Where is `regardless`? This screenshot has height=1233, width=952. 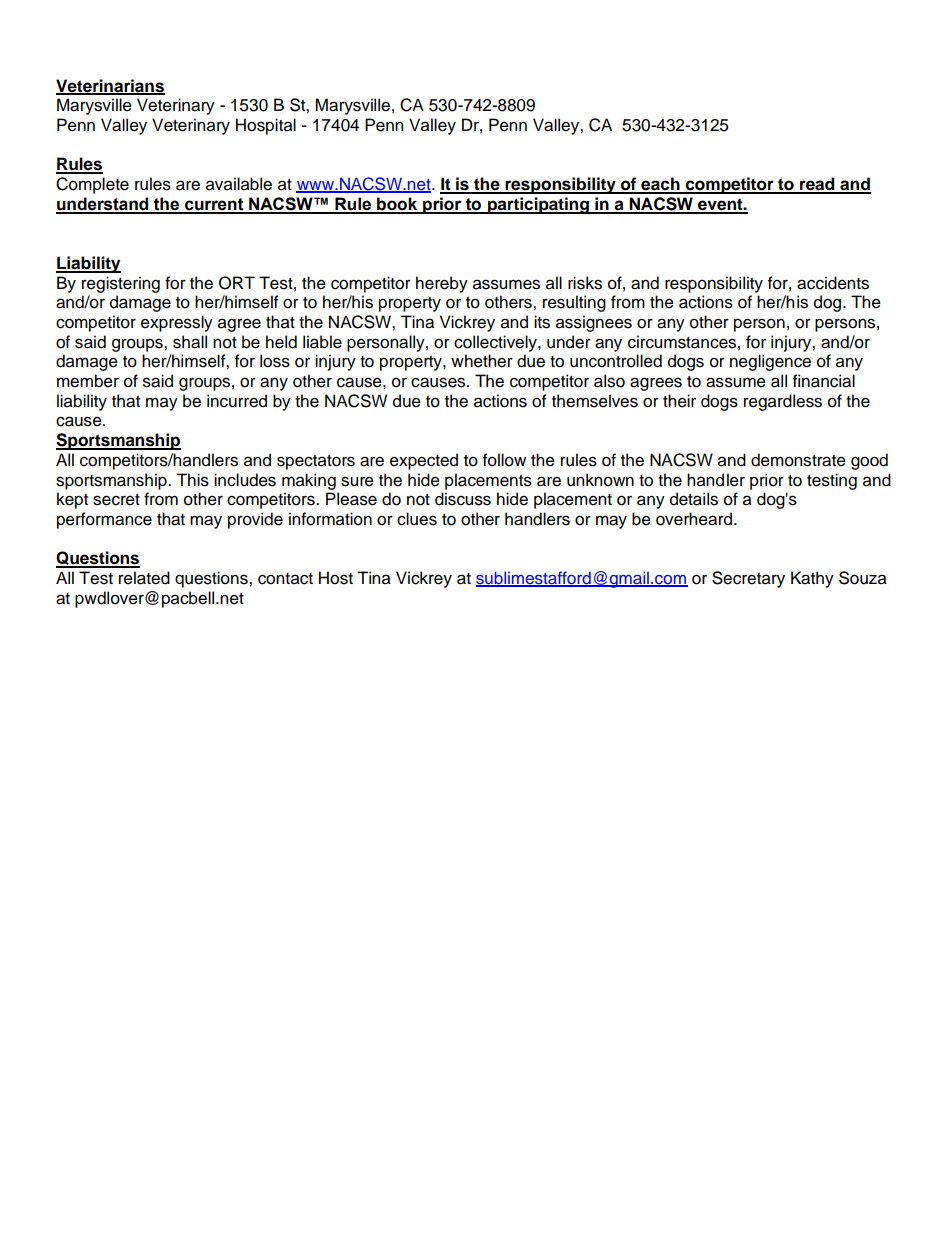 regardless is located at coordinates (783, 402).
